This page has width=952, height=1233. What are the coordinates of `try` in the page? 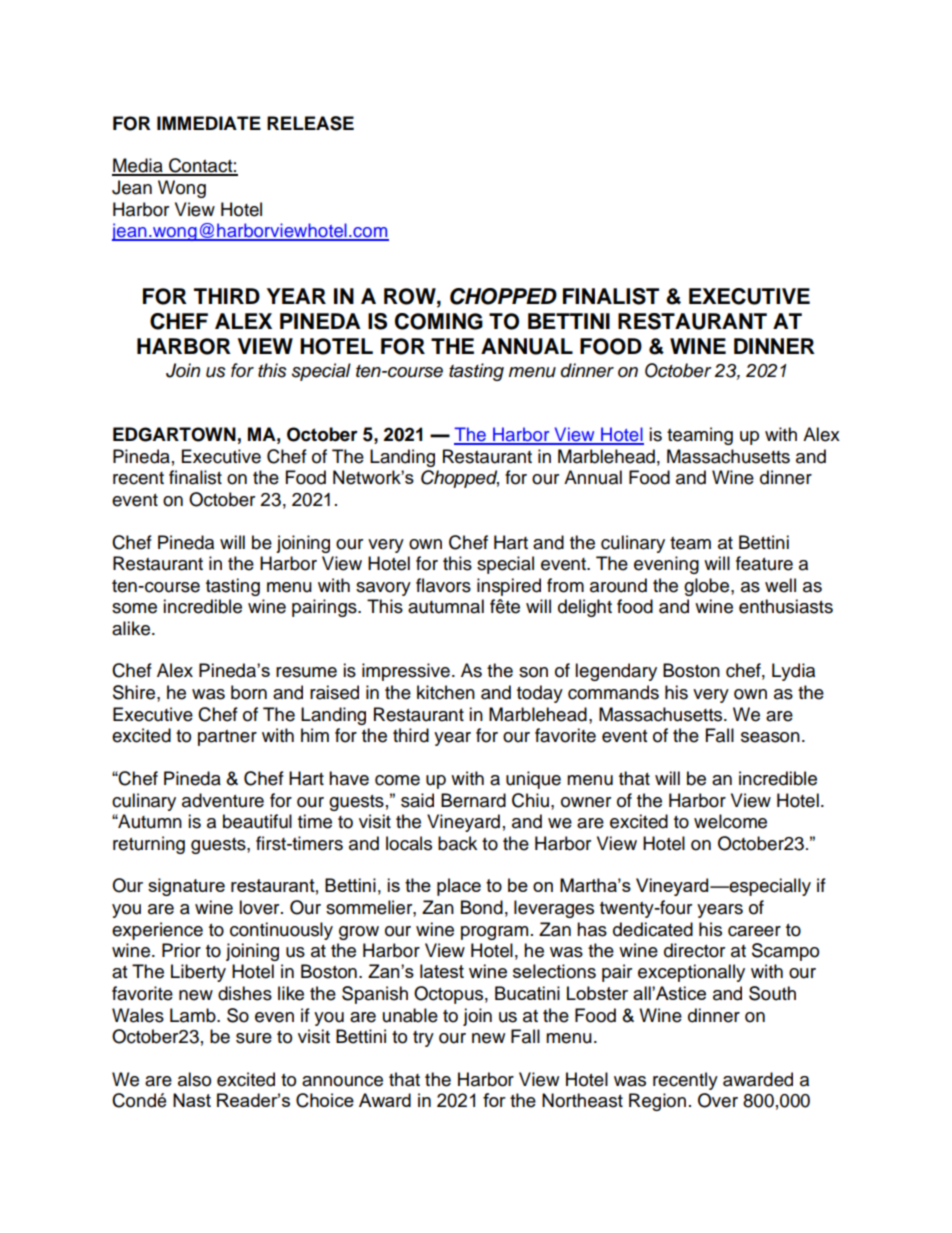 It's located at (423, 1039).
